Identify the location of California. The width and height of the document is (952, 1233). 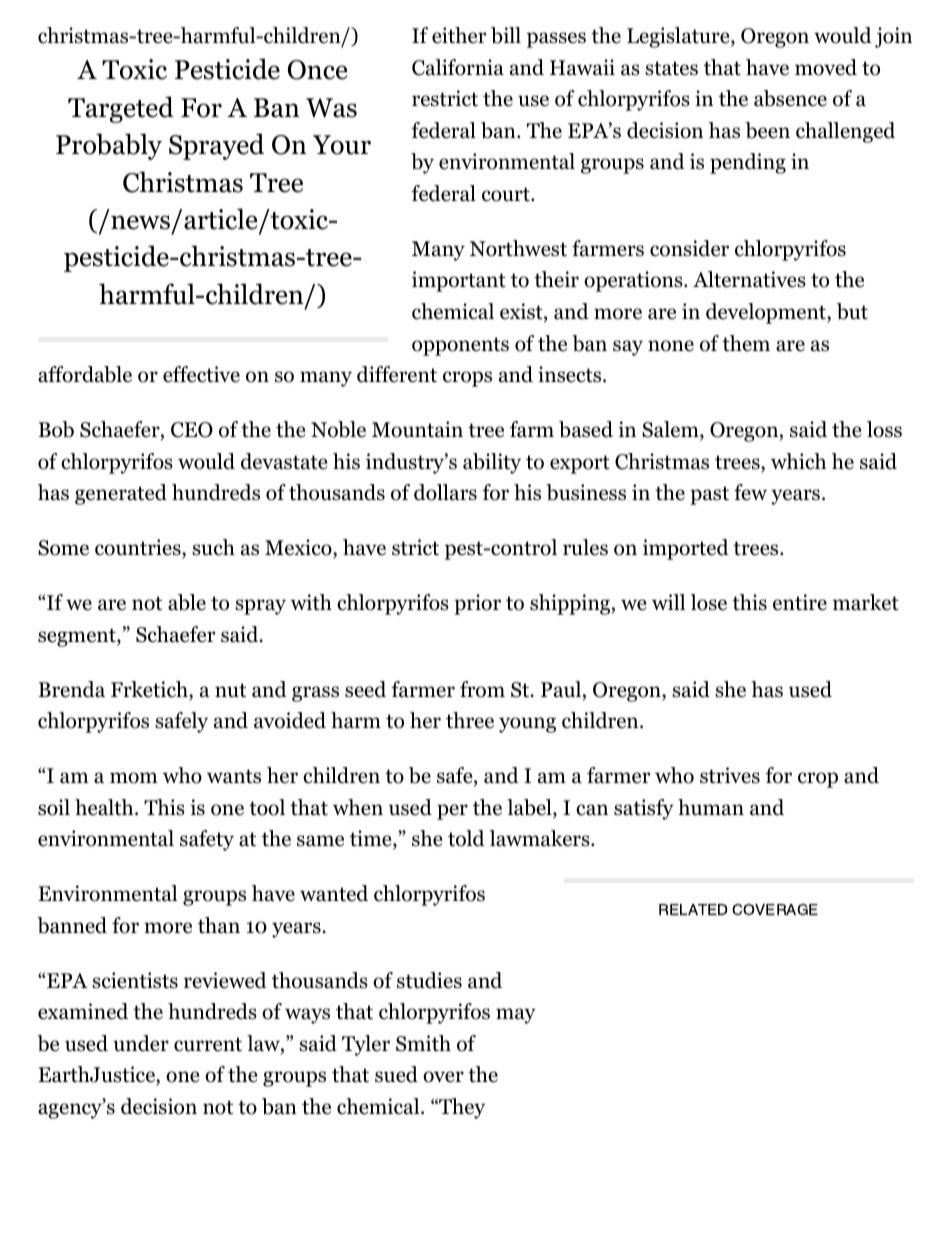
(458, 67).
